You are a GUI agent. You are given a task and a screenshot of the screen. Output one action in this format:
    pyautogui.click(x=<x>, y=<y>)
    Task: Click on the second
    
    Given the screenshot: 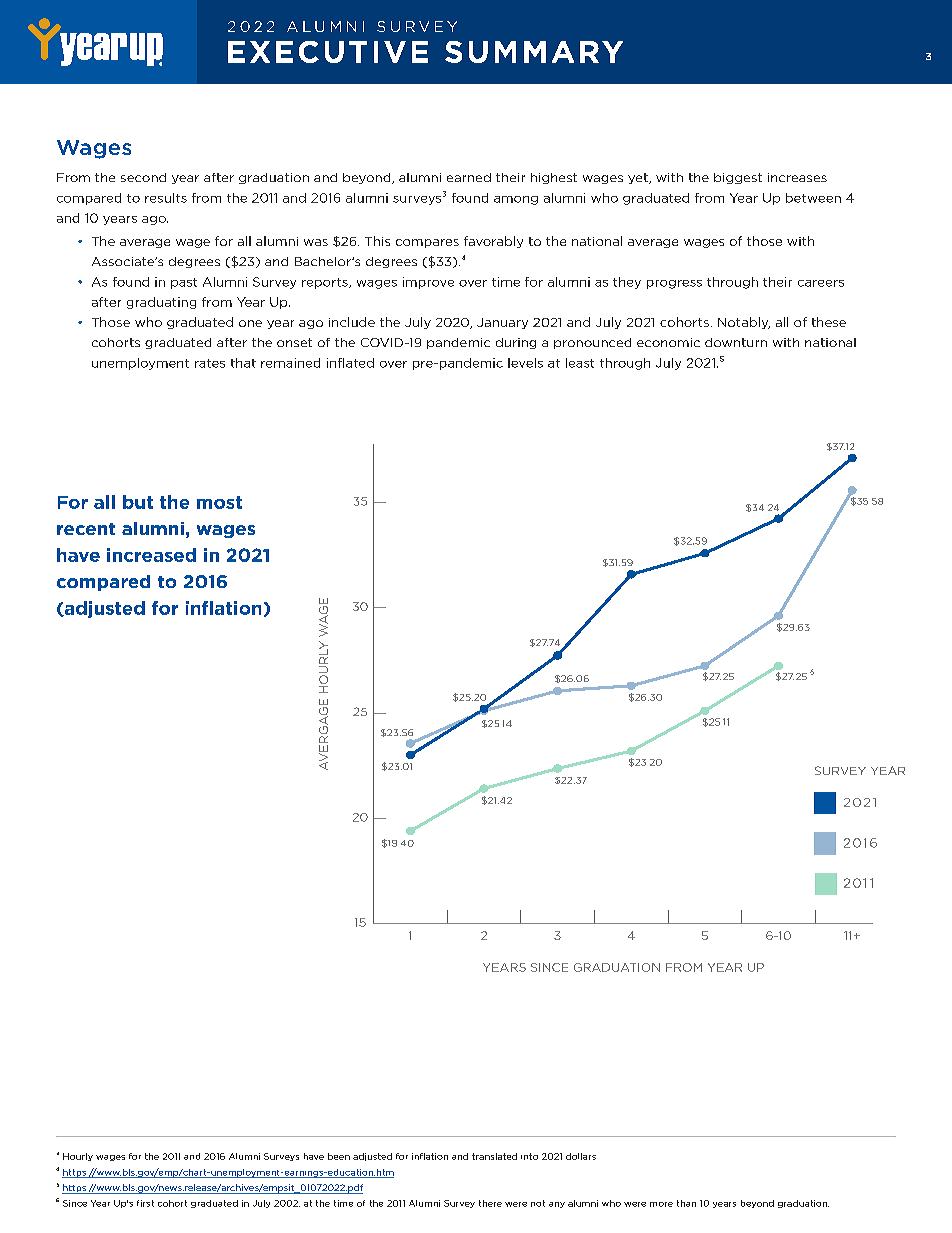 What is the action you would take?
    pyautogui.click(x=143, y=177)
